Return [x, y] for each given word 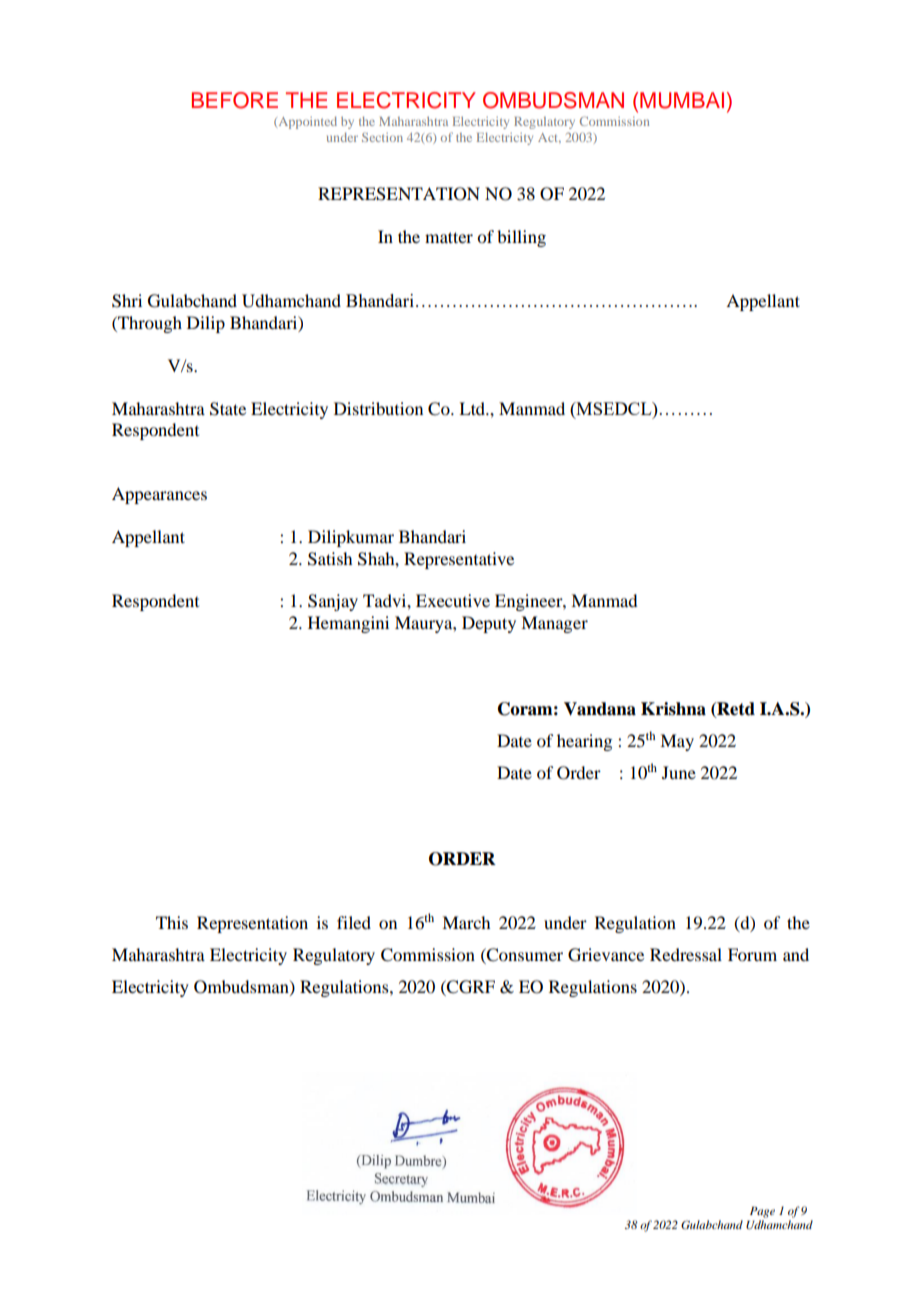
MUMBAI [682, 100]
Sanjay [333, 602]
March [466, 922]
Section [382, 137]
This [172, 922]
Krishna [673, 709]
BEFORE [235, 100]
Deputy [489, 624]
